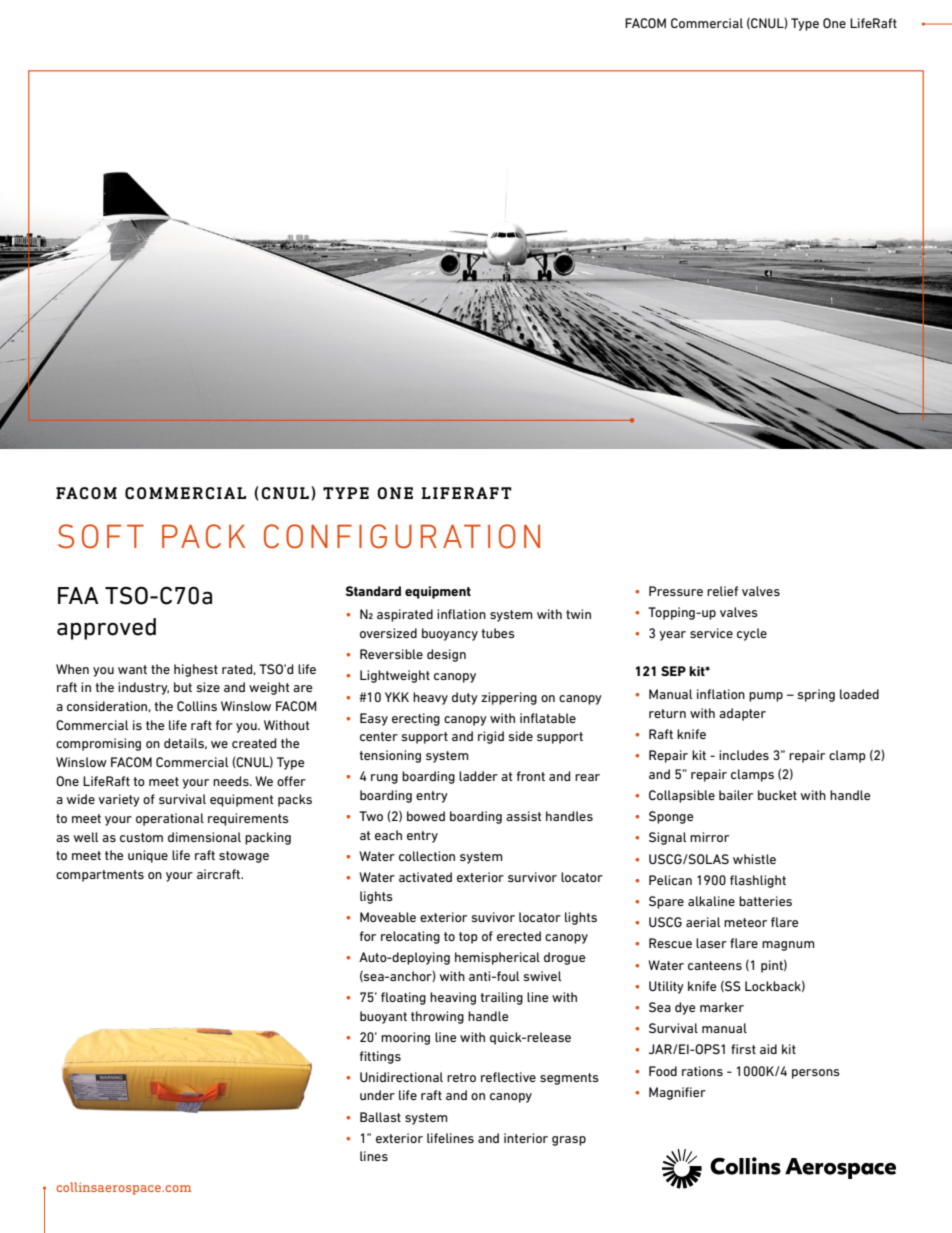 Image resolution: width=952 pixels, height=1233 pixels. I want to click on Magnifier, so click(677, 1093).
